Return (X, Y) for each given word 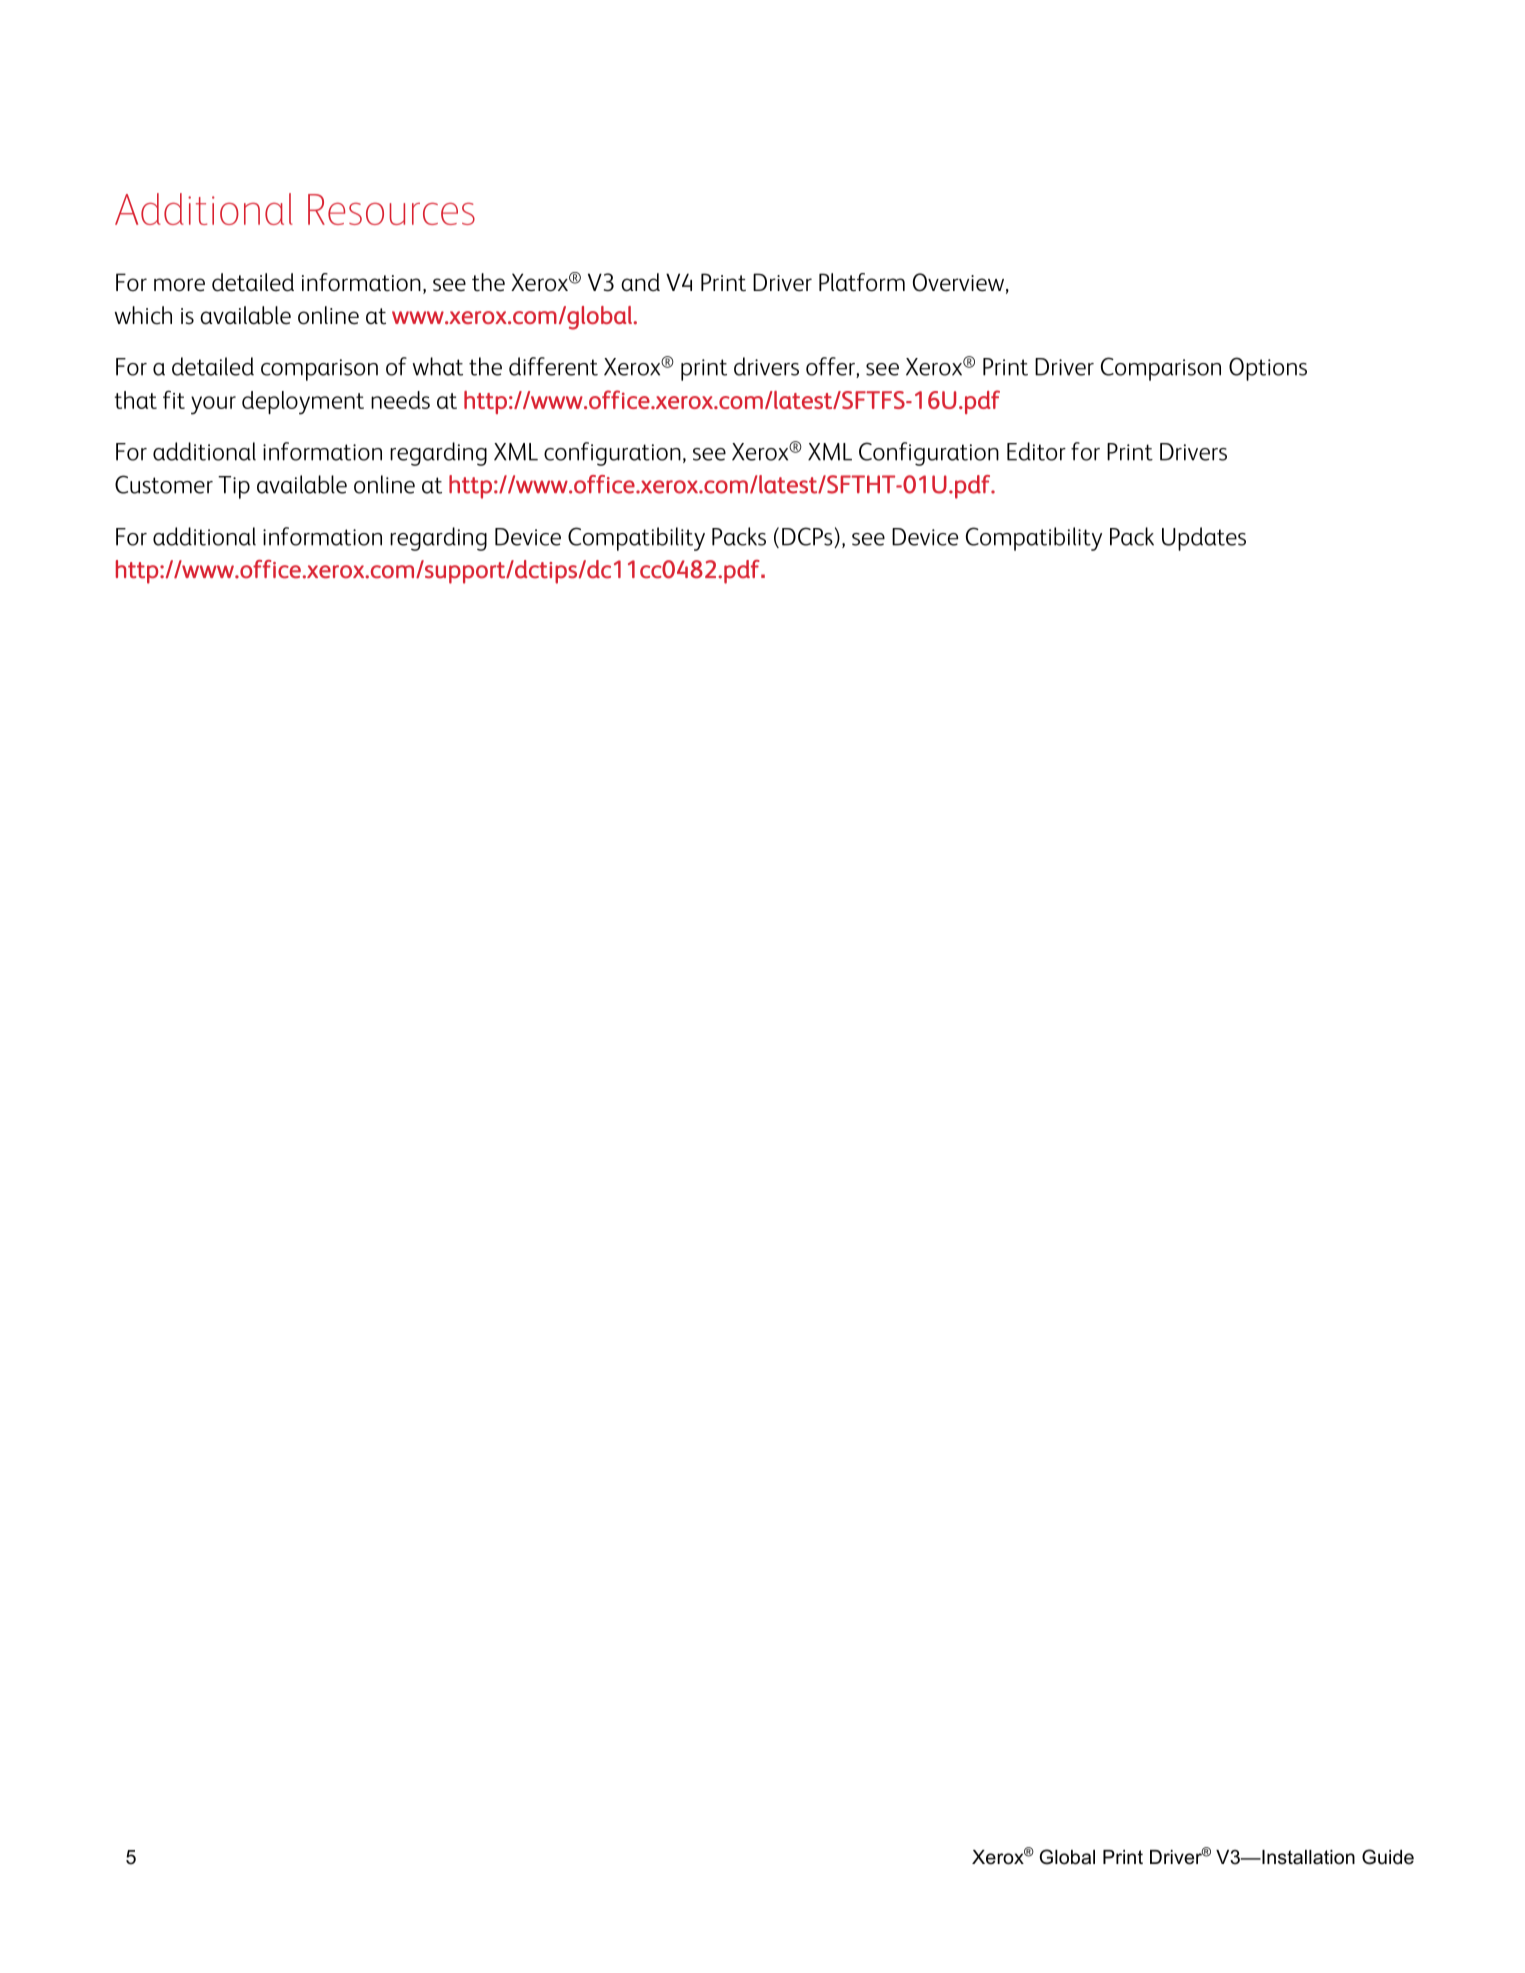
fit (174, 399)
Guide (1388, 1857)
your (213, 405)
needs (400, 400)
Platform (862, 282)
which (143, 315)
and (640, 282)
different (553, 366)
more (179, 285)
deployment (303, 403)
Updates (1204, 539)
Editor (1036, 451)
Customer (164, 484)
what (437, 366)
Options (1268, 369)
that (136, 400)
